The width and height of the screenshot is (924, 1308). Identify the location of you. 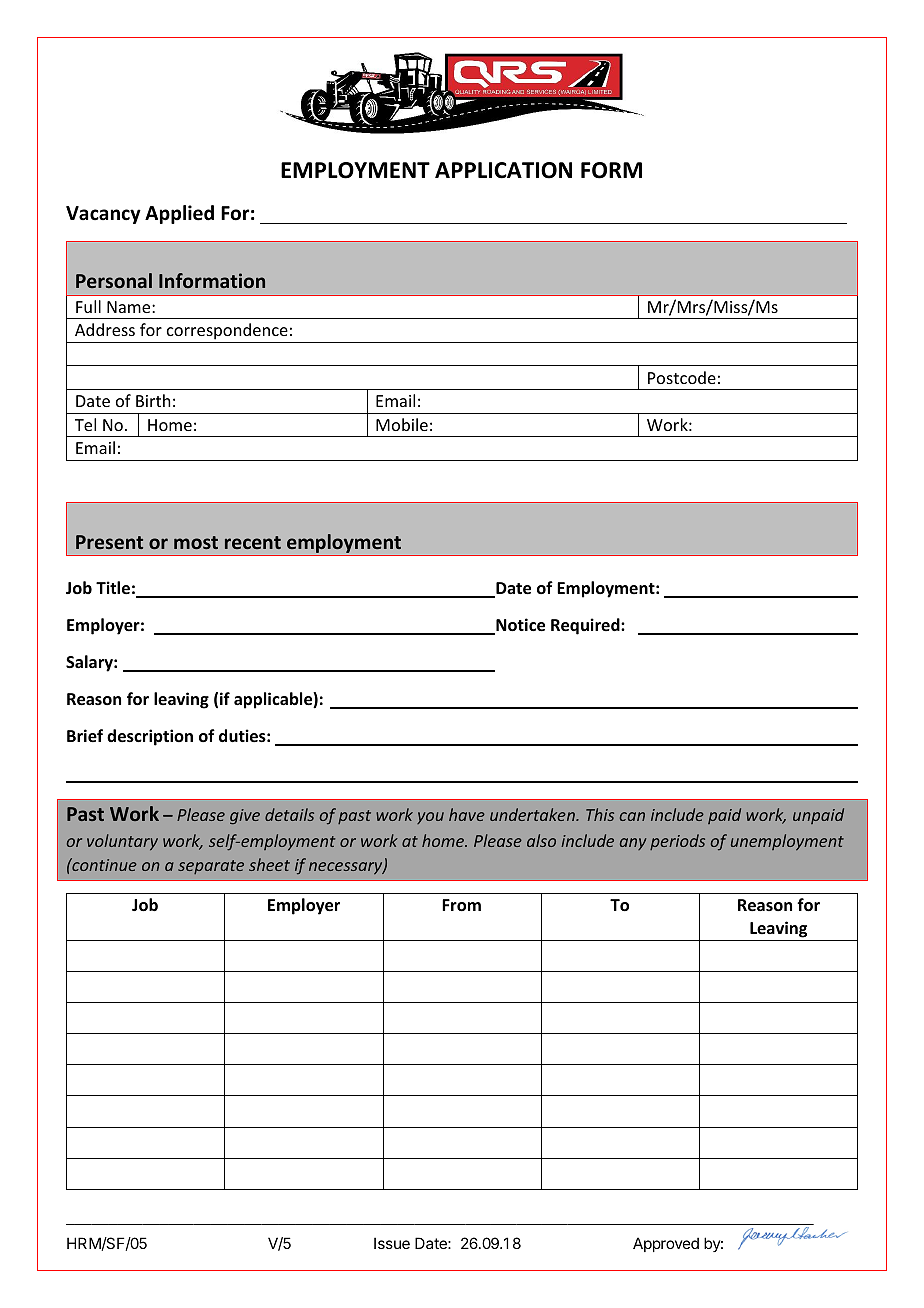
(430, 818).
